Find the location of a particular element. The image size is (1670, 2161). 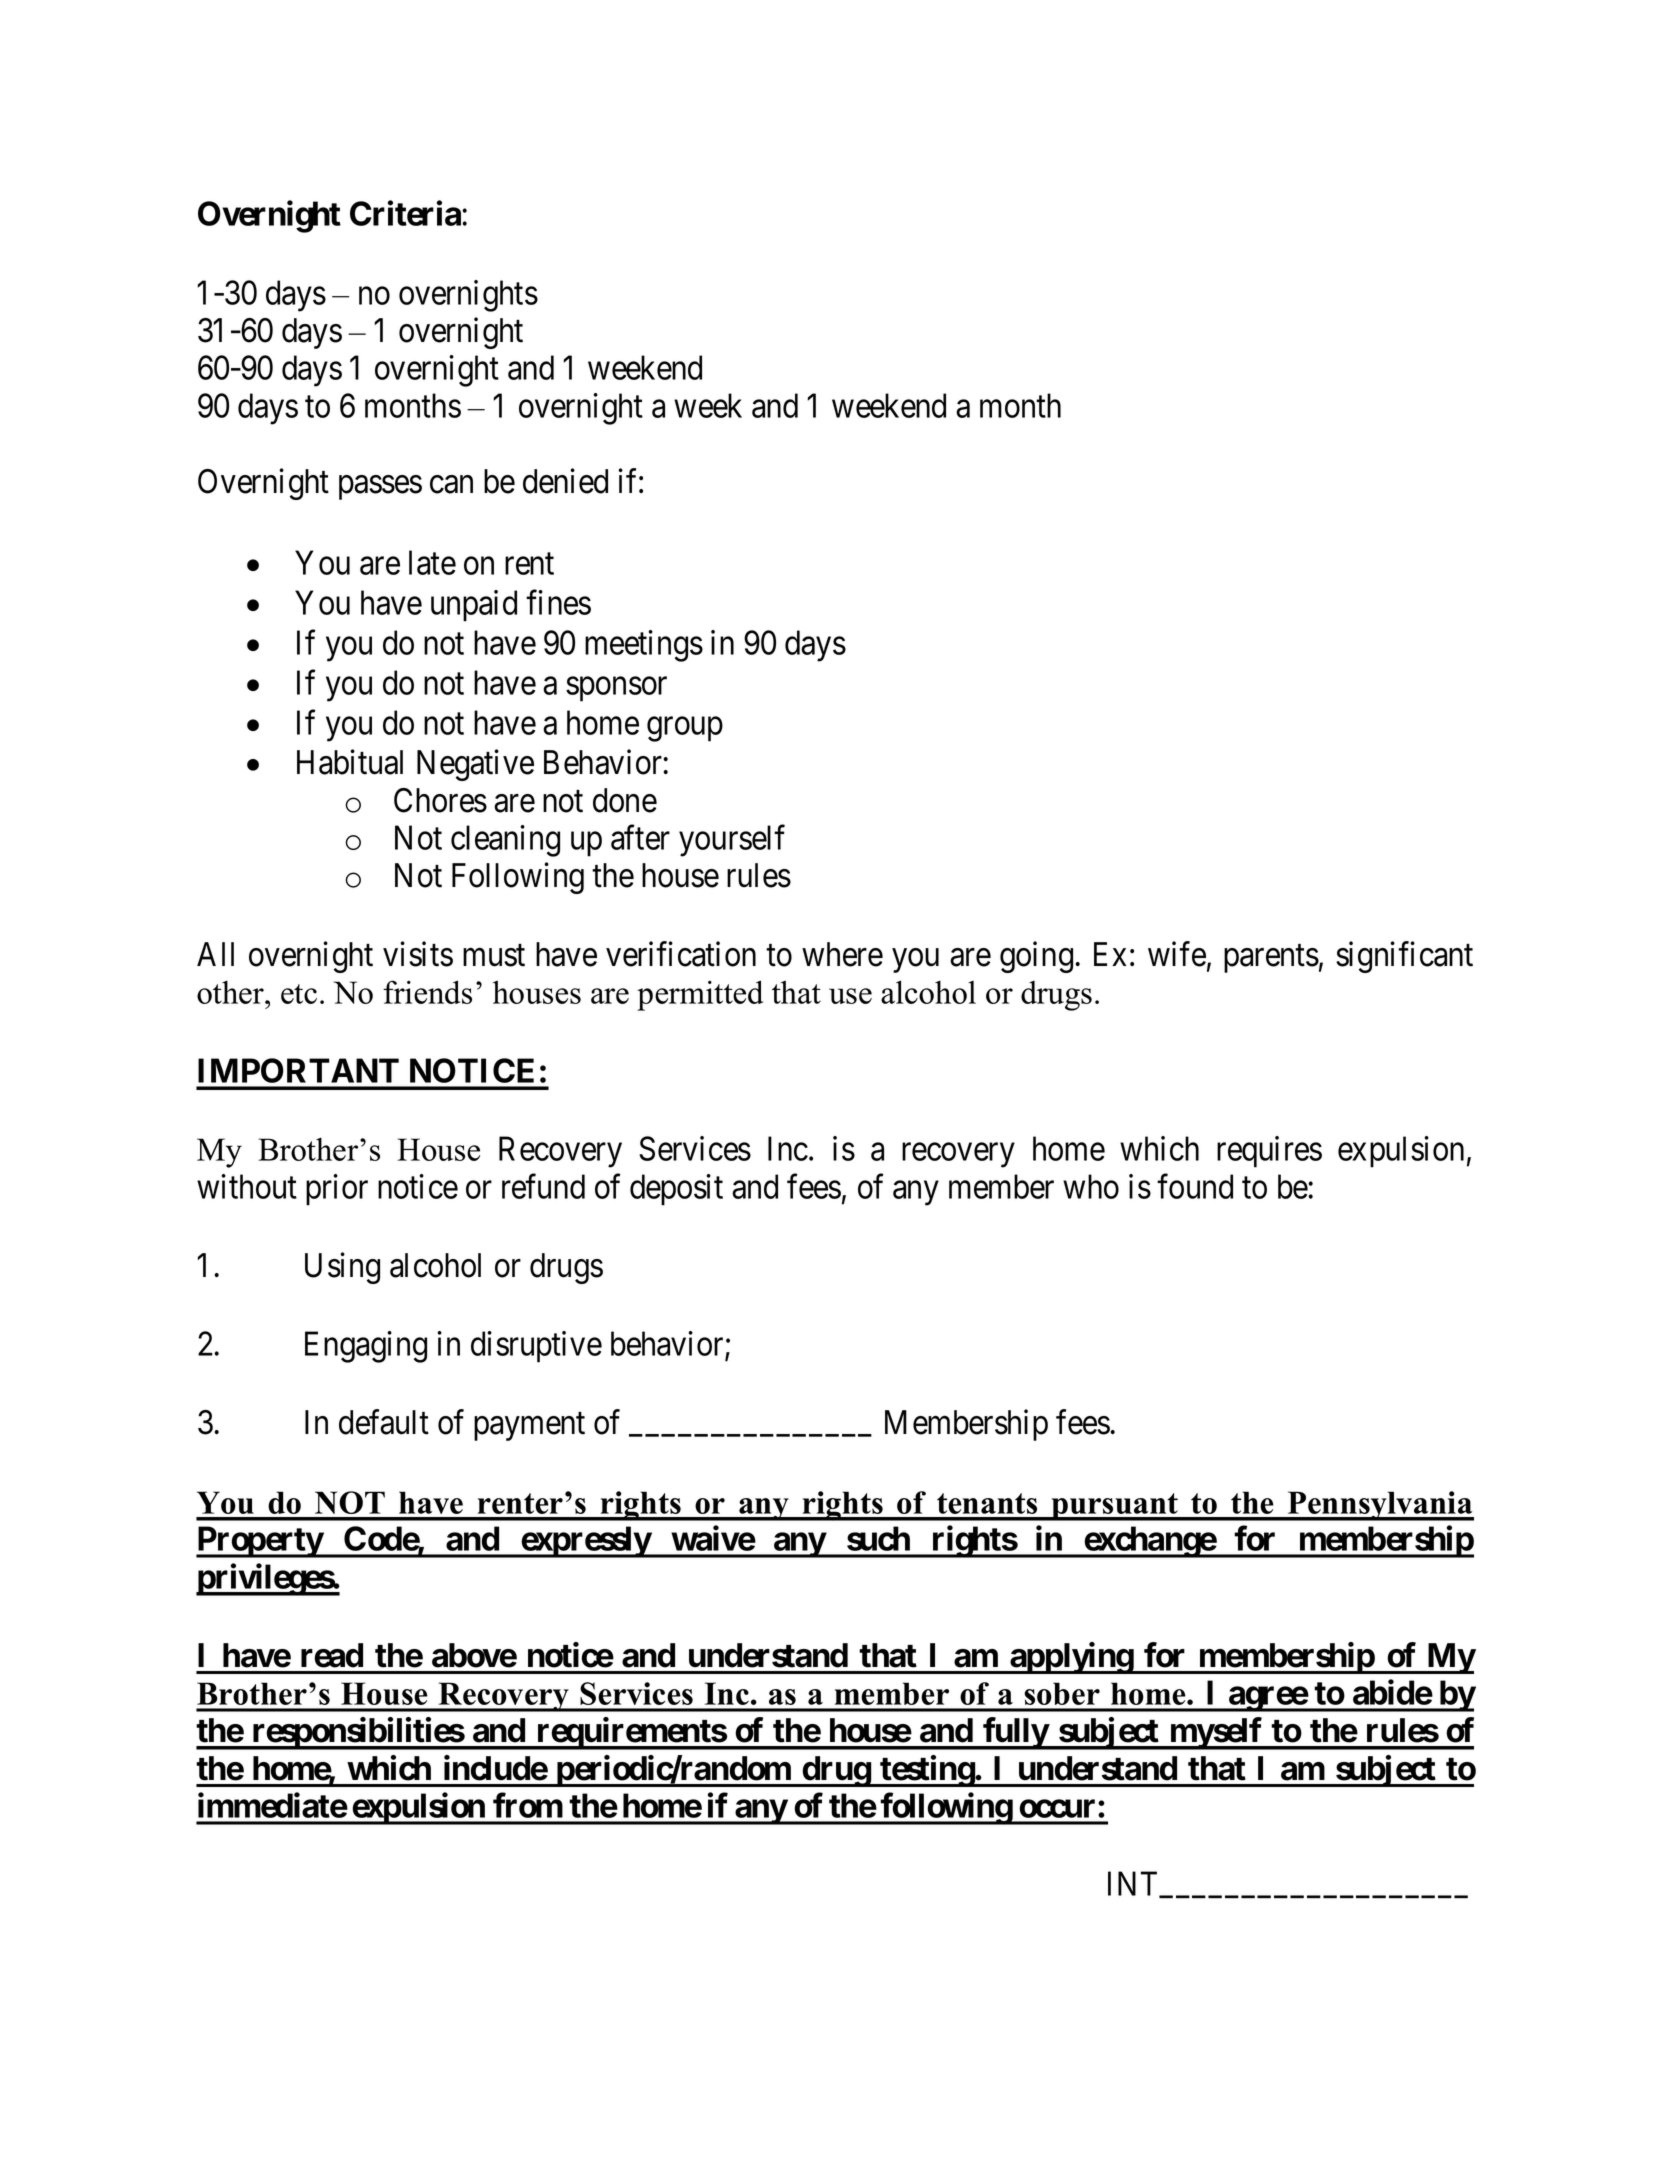

significant is located at coordinates (1404, 957).
